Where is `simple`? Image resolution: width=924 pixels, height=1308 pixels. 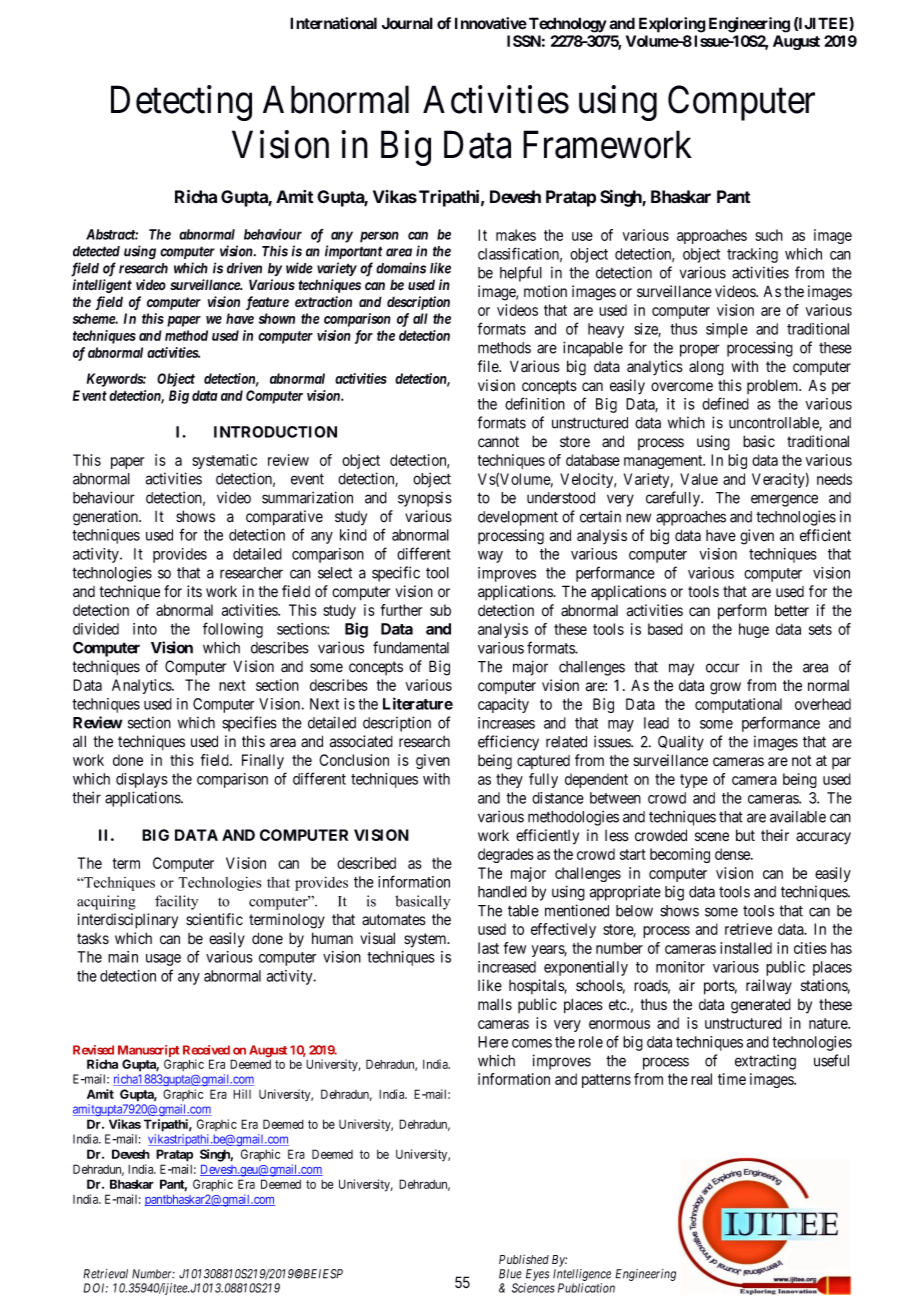
simple is located at coordinates (727, 330).
